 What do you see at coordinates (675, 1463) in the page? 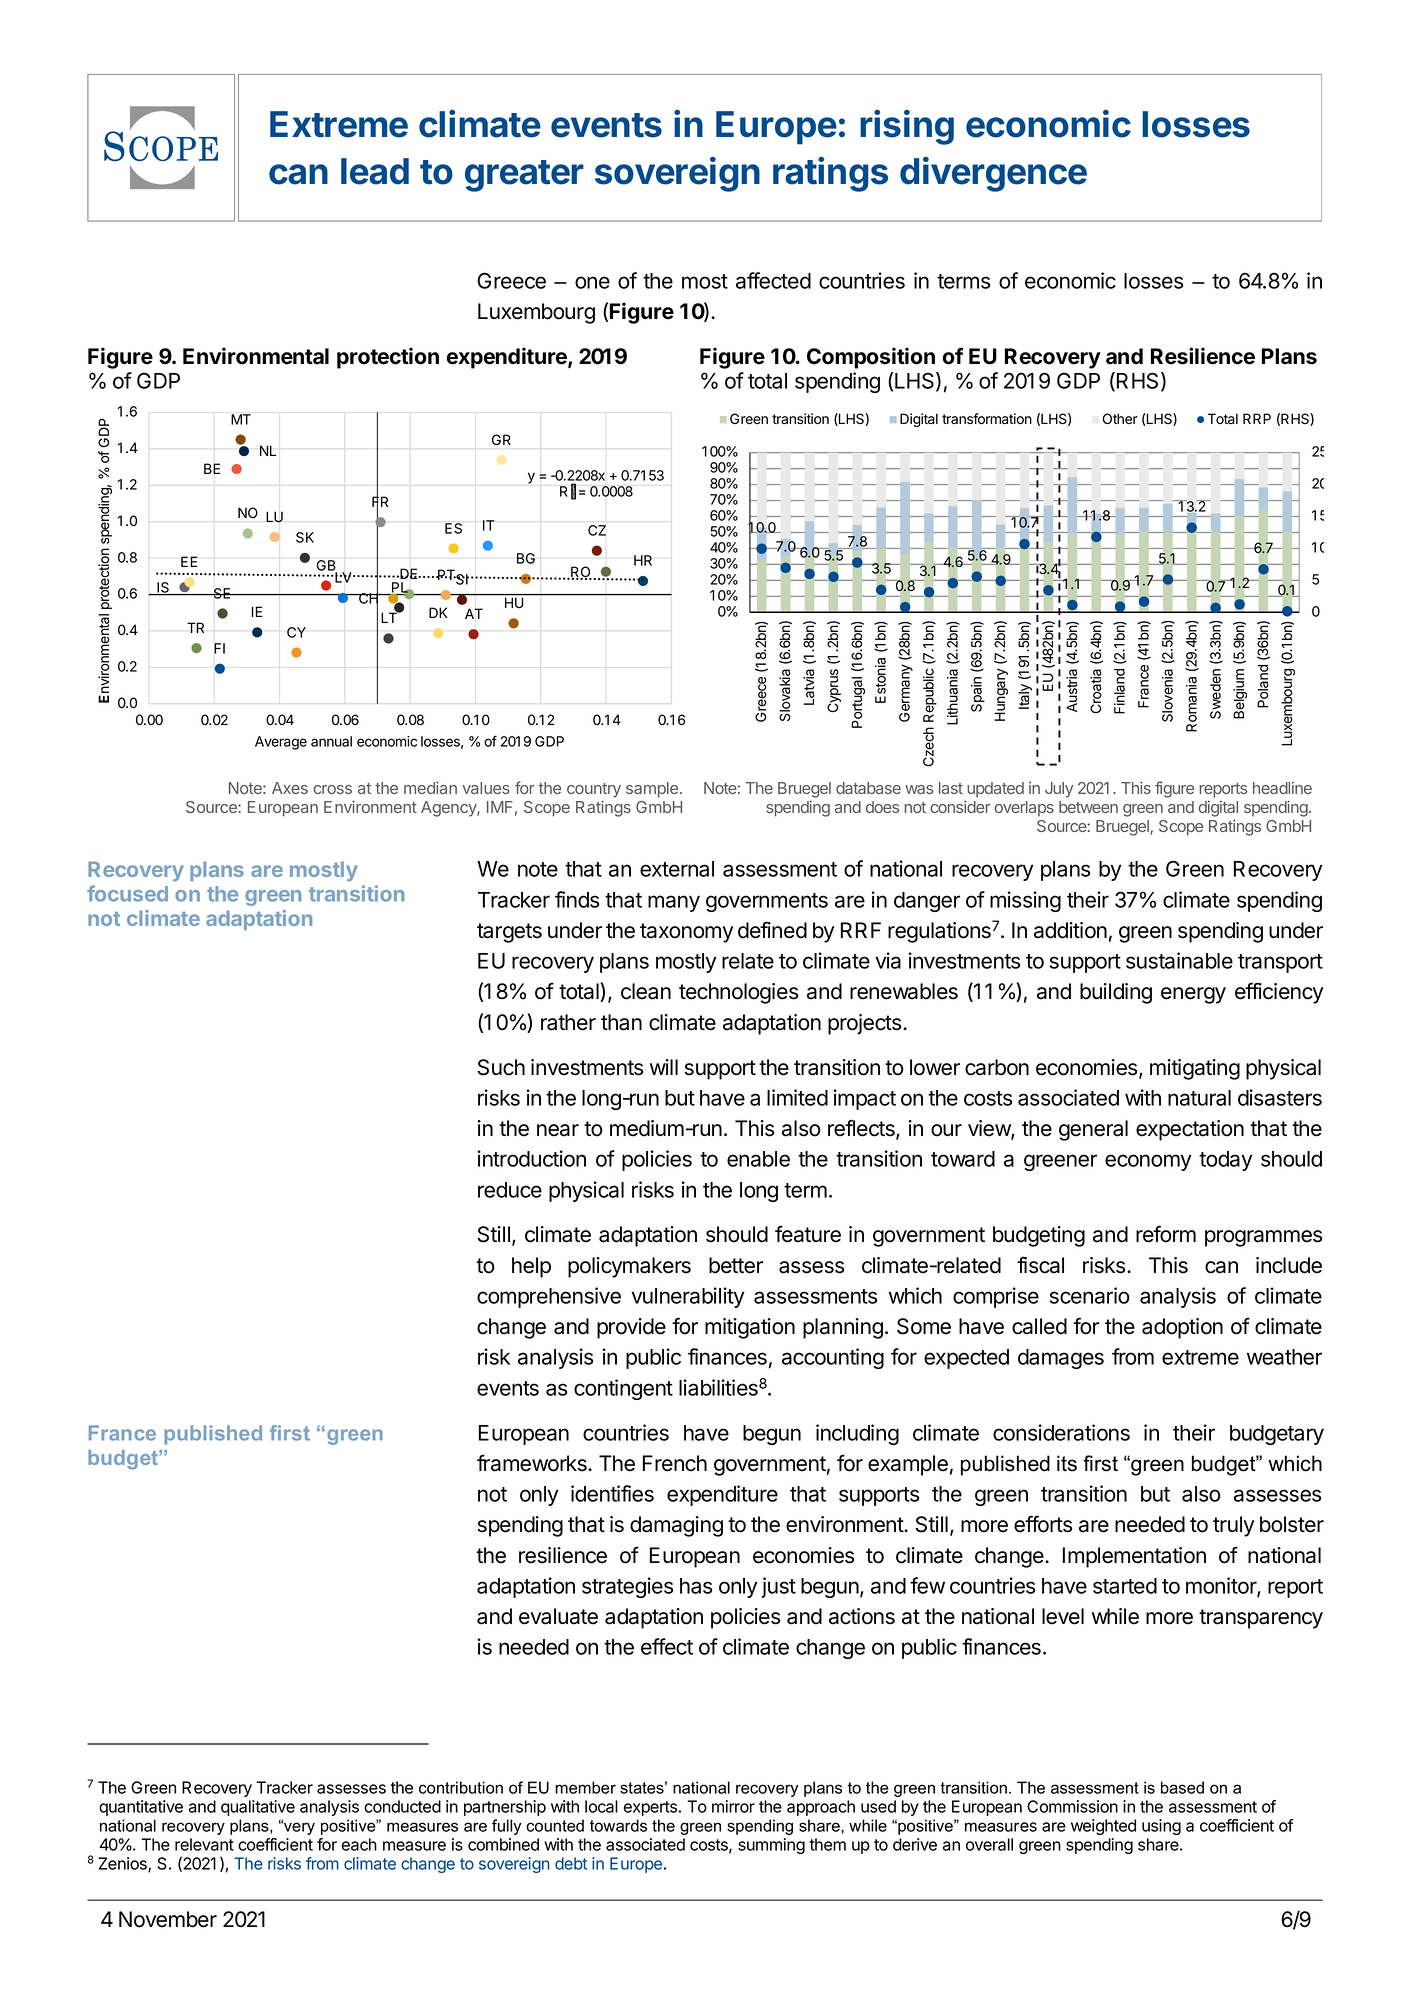
I see `French` at bounding box center [675, 1463].
